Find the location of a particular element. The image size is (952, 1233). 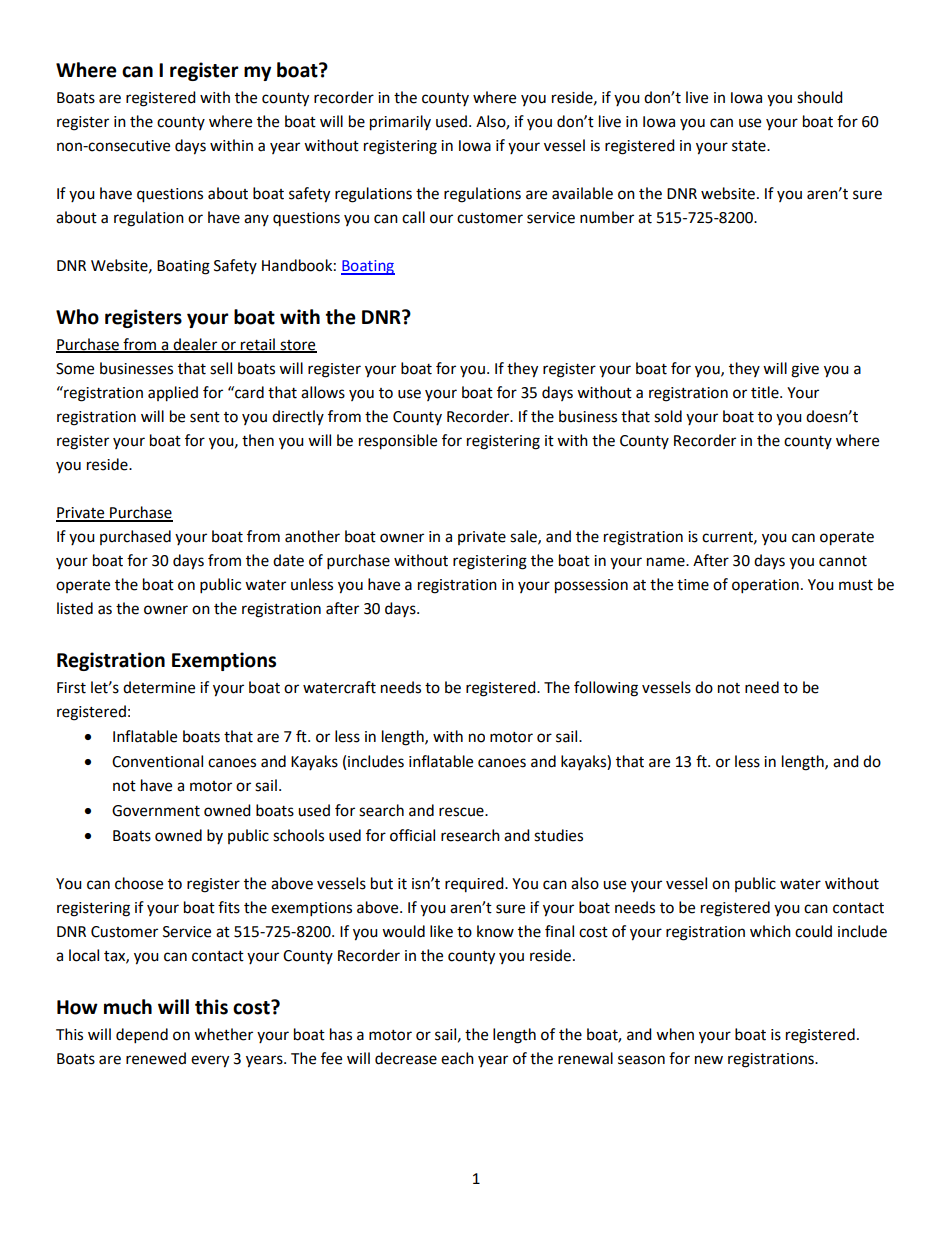

any is located at coordinates (256, 220).
